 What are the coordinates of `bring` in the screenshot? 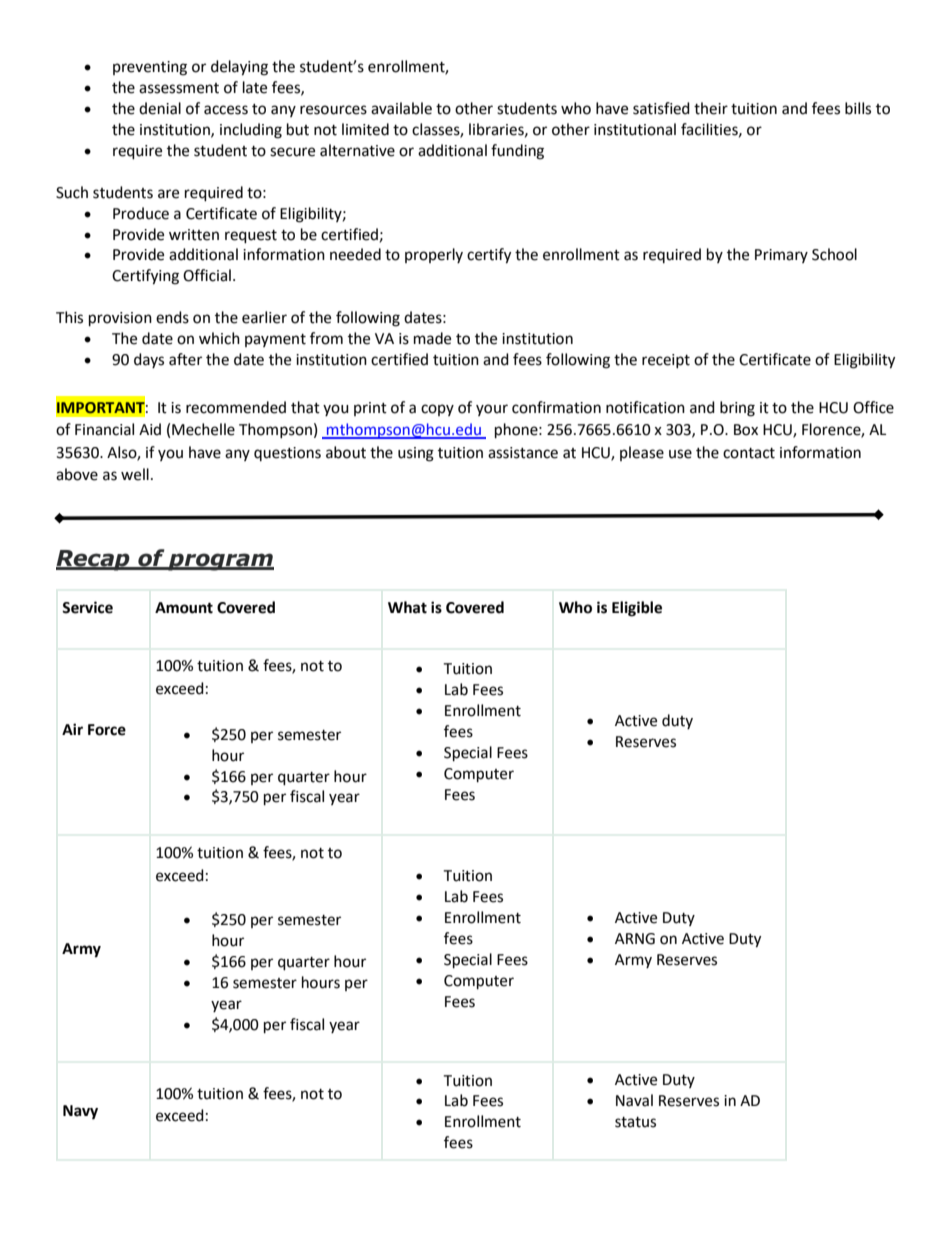 It's located at (737, 409).
